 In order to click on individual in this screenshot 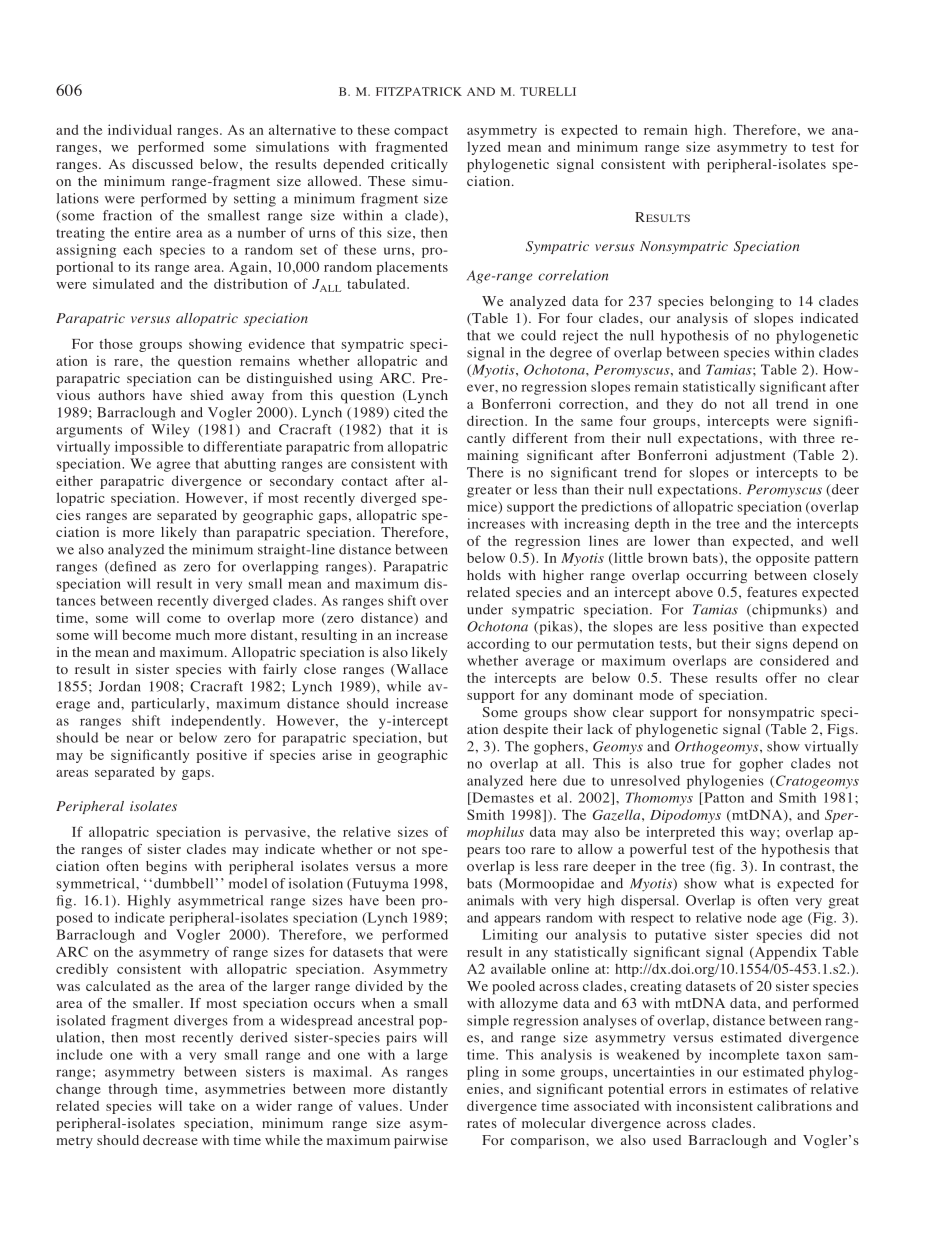, I will do `click(140, 129)`.
